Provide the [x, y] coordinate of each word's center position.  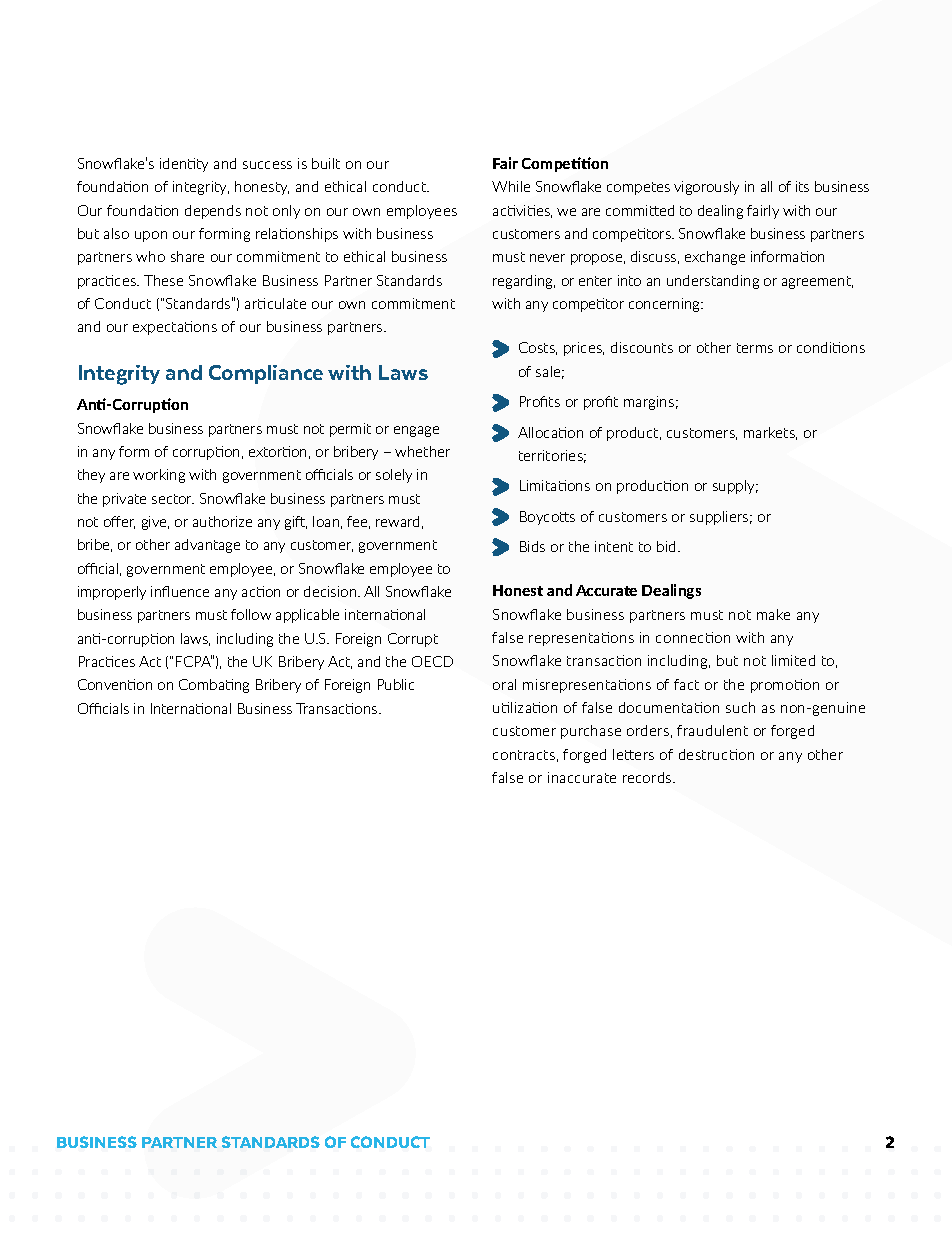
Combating [214, 686]
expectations [175, 328]
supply [735, 487]
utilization [525, 707]
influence [180, 591]
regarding [524, 282]
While [511, 186]
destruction [716, 754]
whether [422, 451]
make [773, 614]
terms [755, 348]
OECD [432, 661]
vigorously [706, 188]
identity [184, 165]
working [159, 476]
